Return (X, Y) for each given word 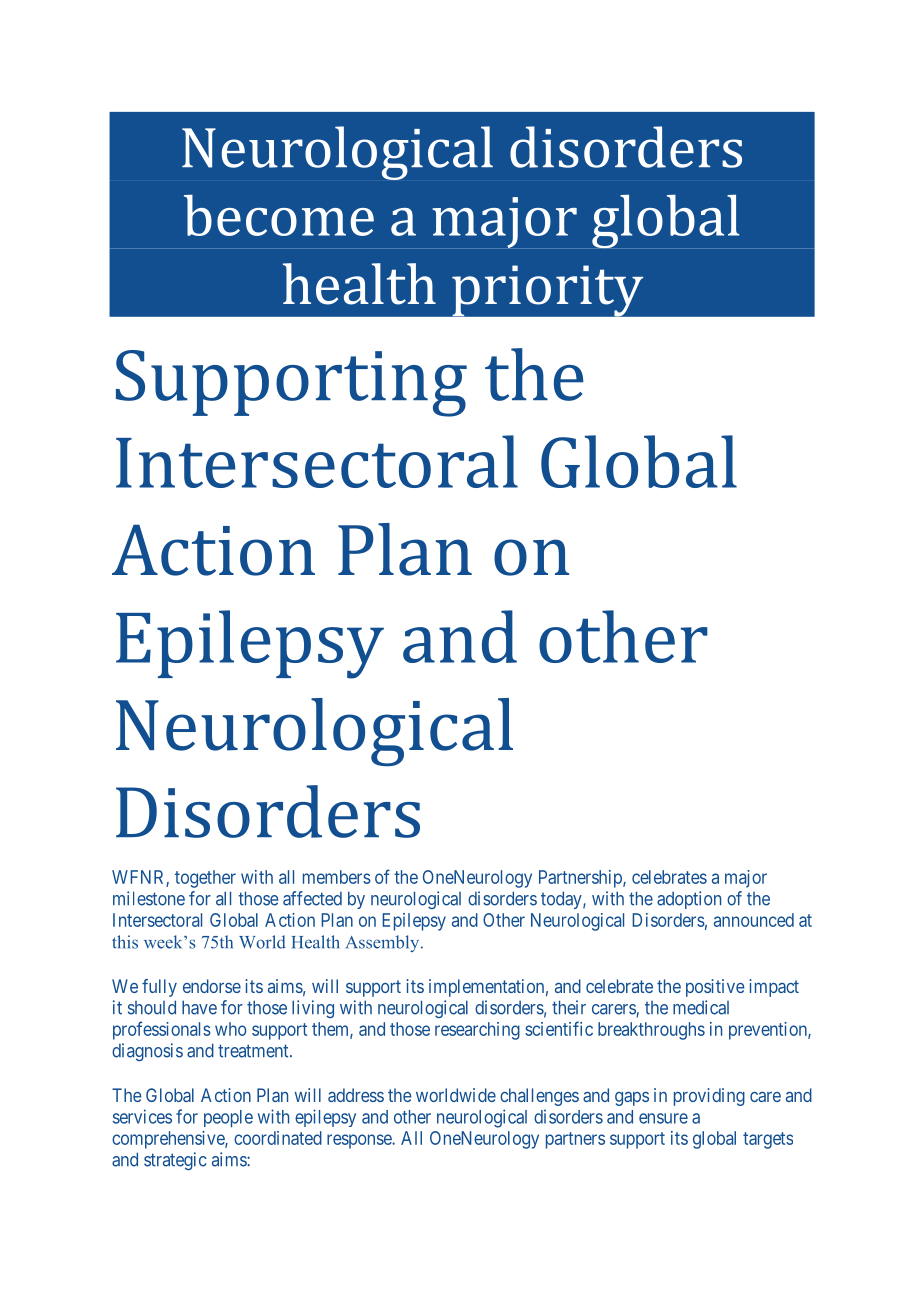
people (228, 1119)
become (279, 215)
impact (774, 988)
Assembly (384, 943)
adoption (689, 900)
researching (477, 1031)
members (337, 877)
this (125, 942)
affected (312, 898)
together (205, 879)
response (360, 1141)
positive (715, 988)
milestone (149, 898)
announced (754, 920)
